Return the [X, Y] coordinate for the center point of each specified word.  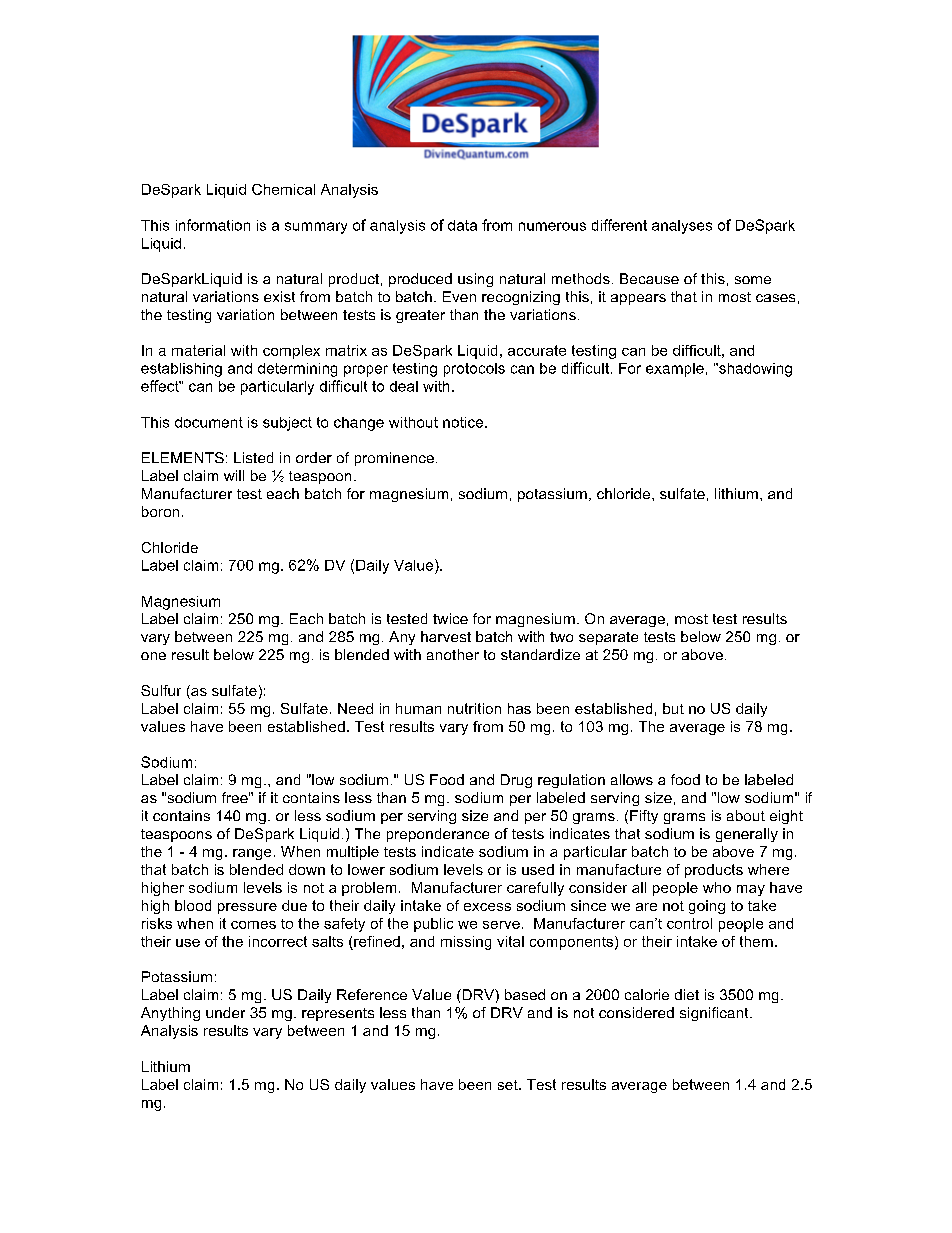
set [509, 1085]
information [213, 225]
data [462, 225]
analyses [682, 227]
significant [715, 1014]
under [225, 1012]
